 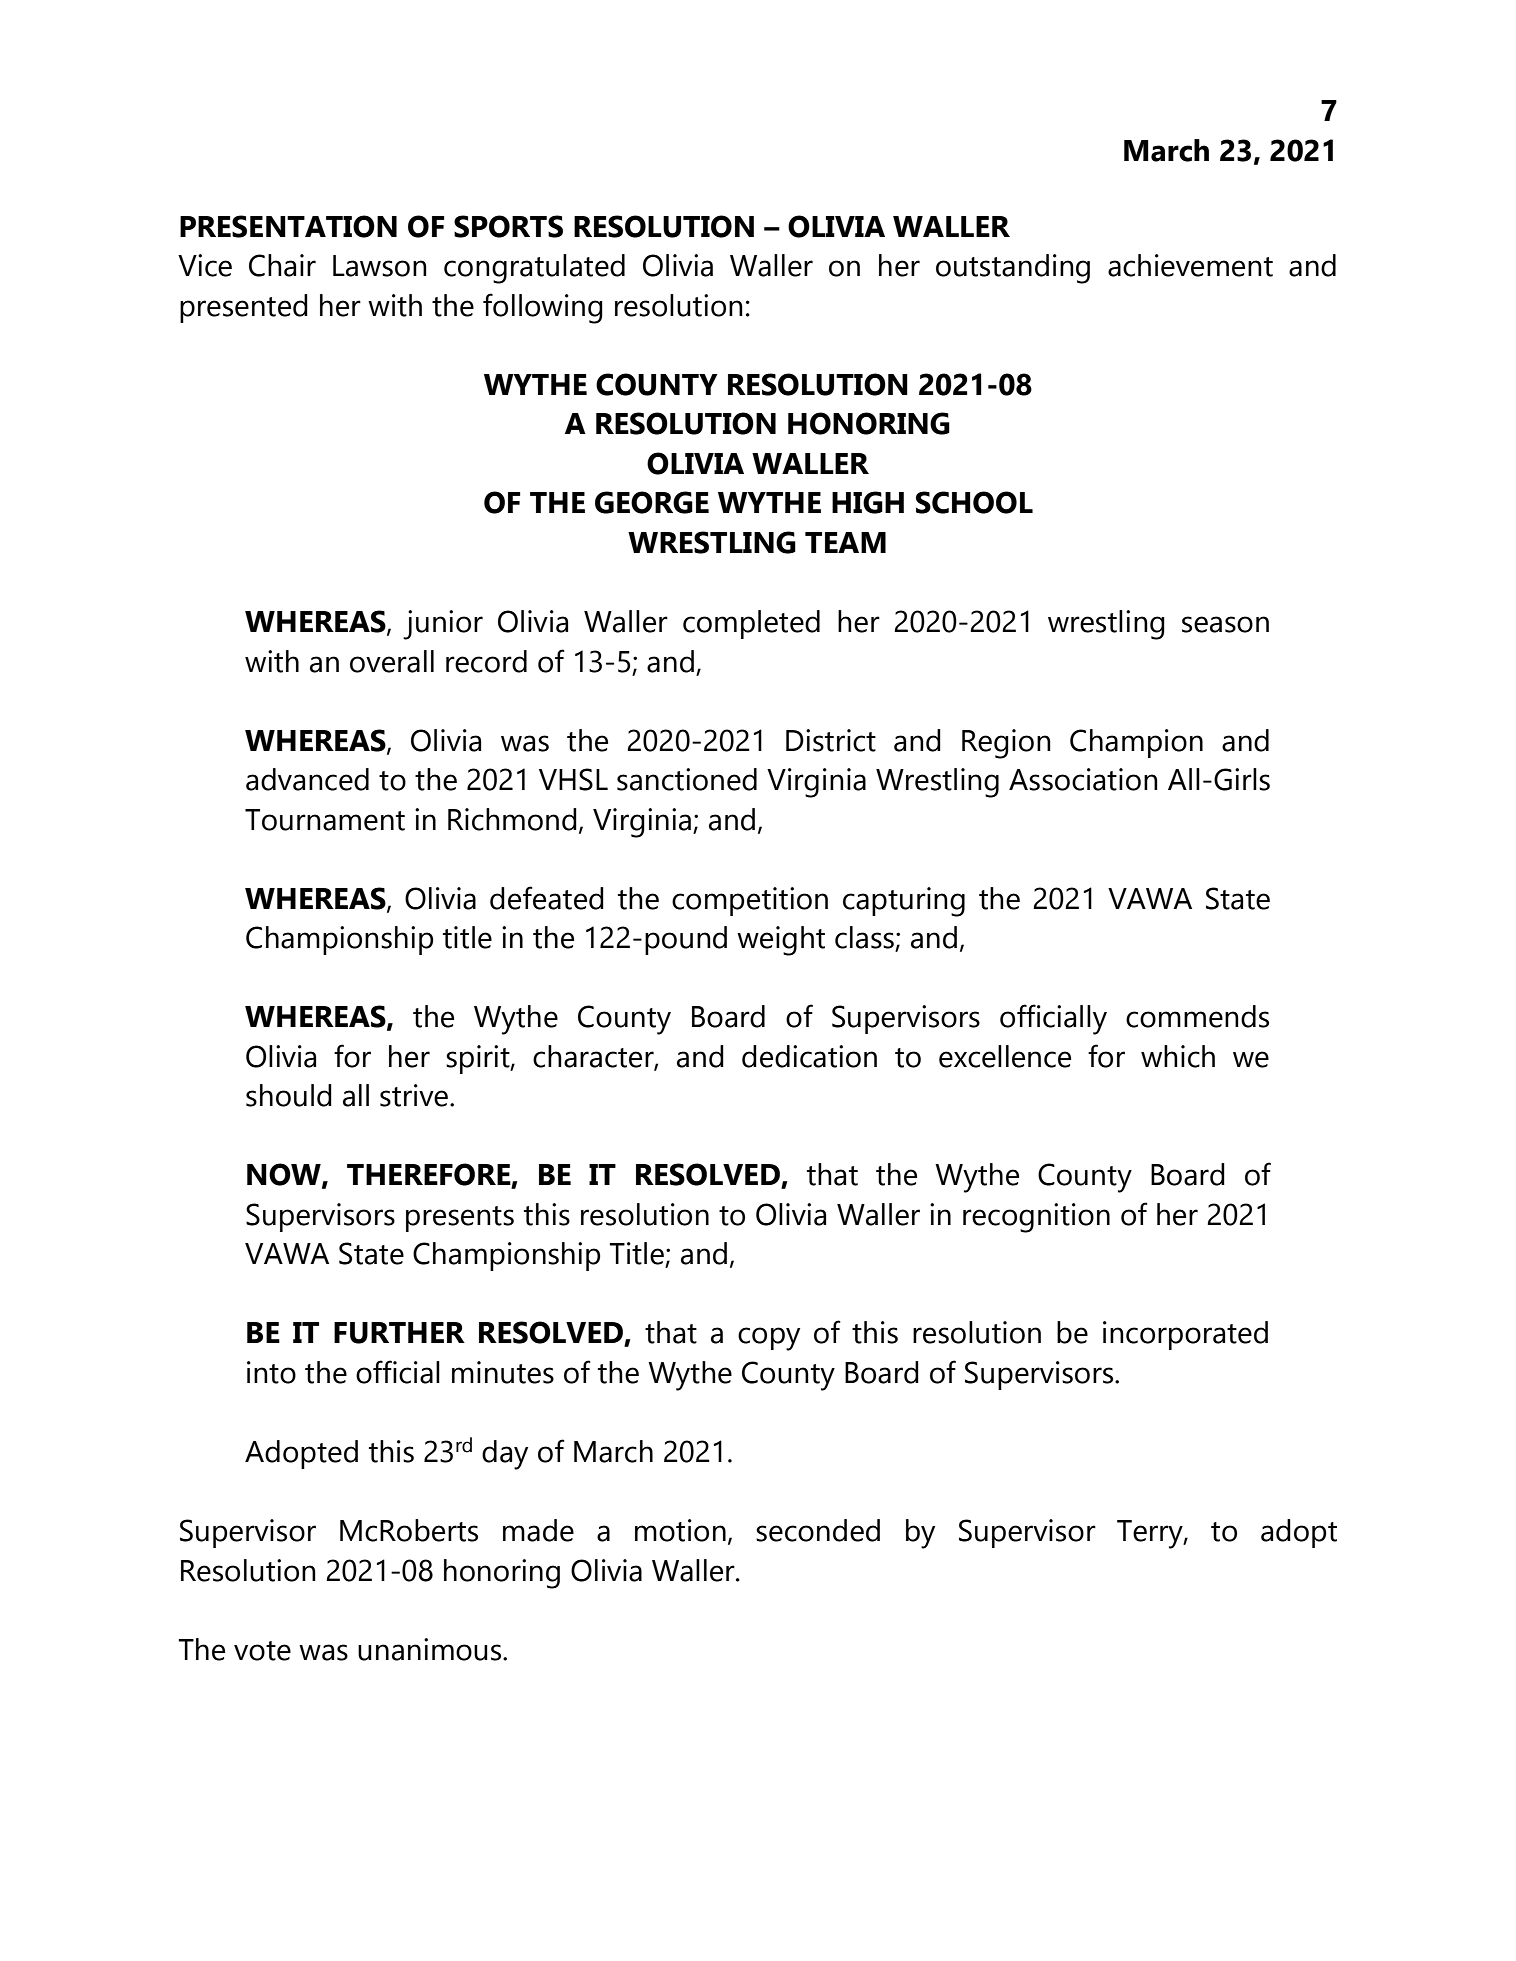 I want to click on Chair, so click(x=282, y=265).
